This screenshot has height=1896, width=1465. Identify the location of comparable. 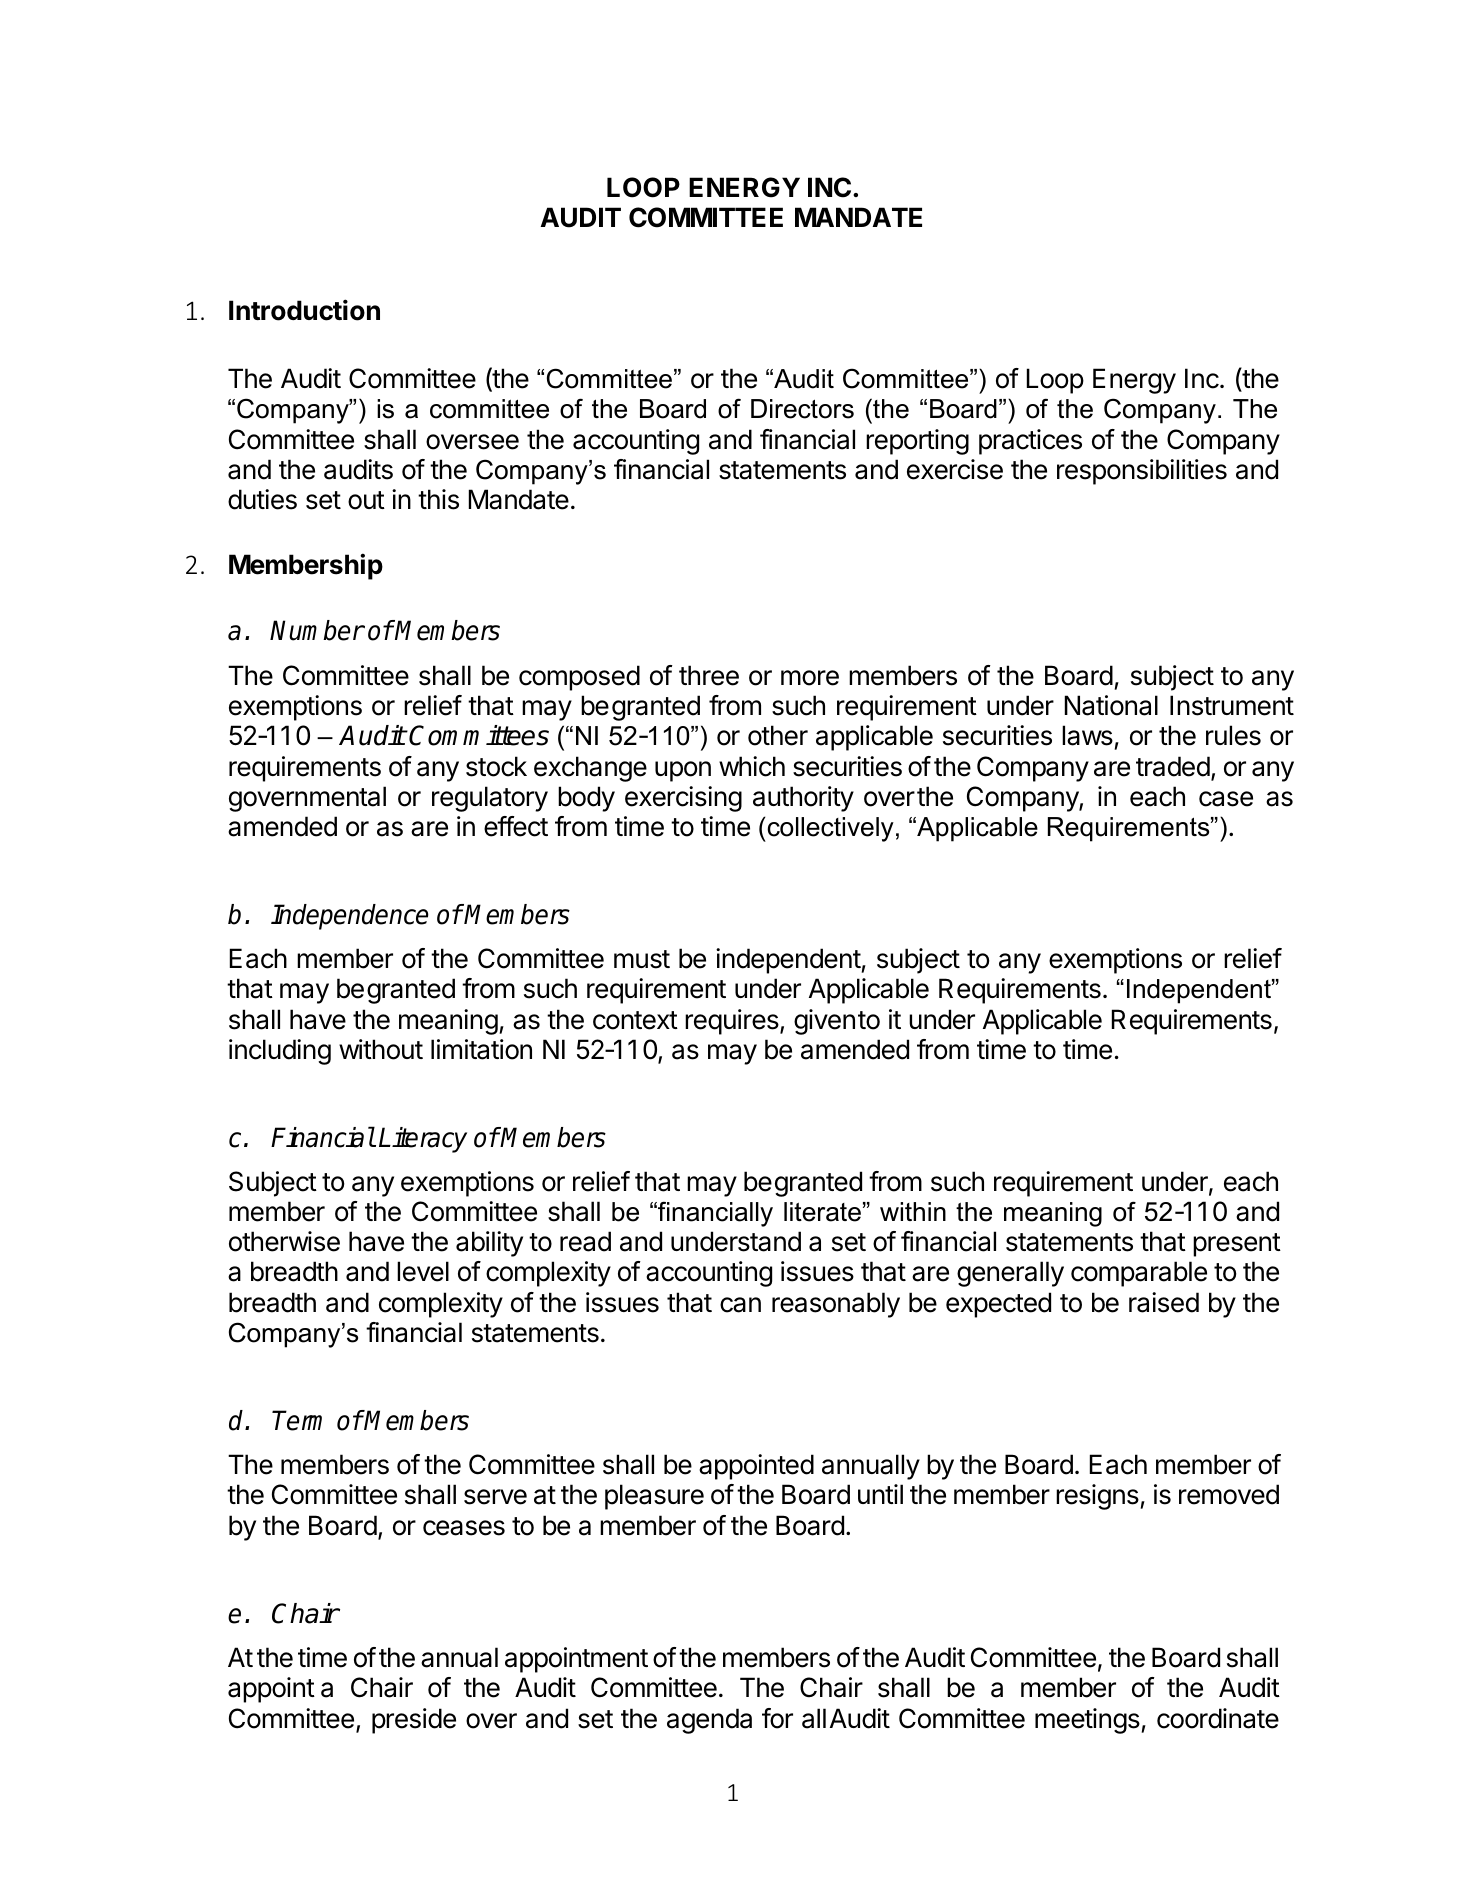
(1139, 1274).
